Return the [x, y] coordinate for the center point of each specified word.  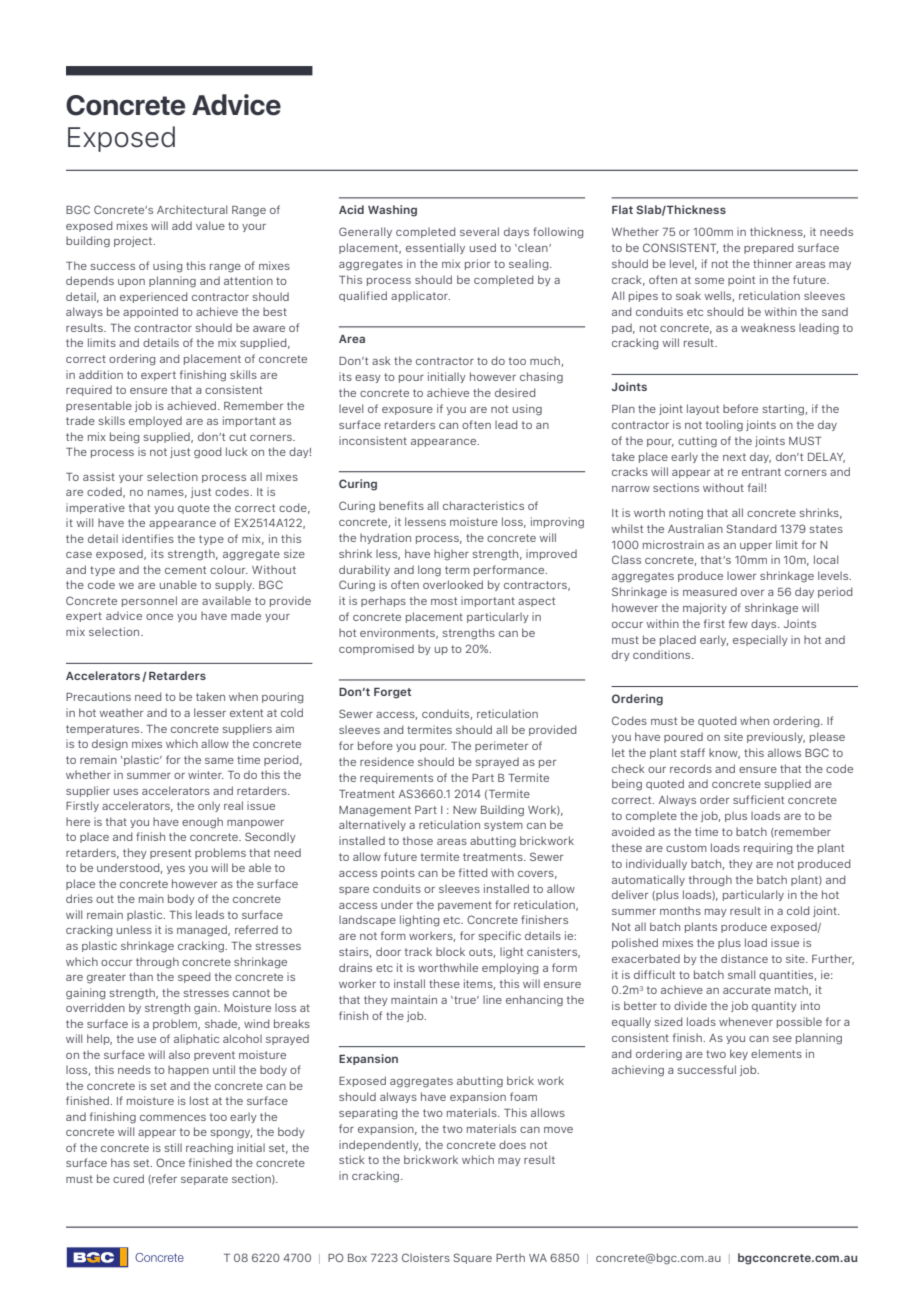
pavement [465, 906]
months [680, 910]
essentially [435, 248]
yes [176, 870]
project [134, 241]
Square [472, 1258]
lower [741, 575]
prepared [768, 248]
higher [451, 555]
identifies [148, 538]
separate [204, 1180]
